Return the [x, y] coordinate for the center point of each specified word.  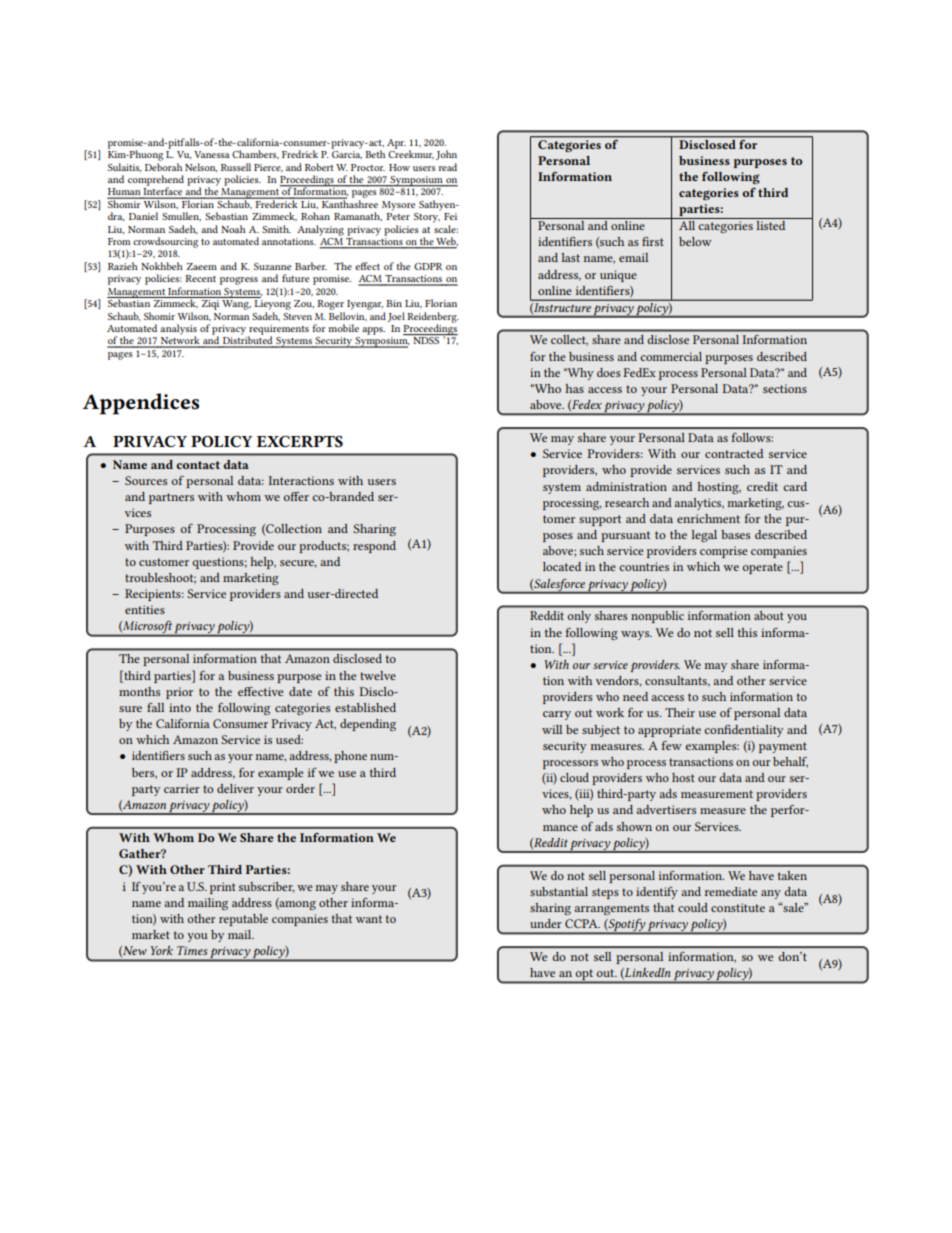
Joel [396, 317]
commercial [671, 356]
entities [145, 609]
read [447, 167]
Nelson [201, 167]
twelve [378, 675]
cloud [574, 777]
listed [771, 224]
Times [192, 950]
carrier [182, 788]
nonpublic [657, 617]
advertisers [666, 809]
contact [198, 465]
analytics [699, 504]
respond [374, 547]
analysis [178, 330]
